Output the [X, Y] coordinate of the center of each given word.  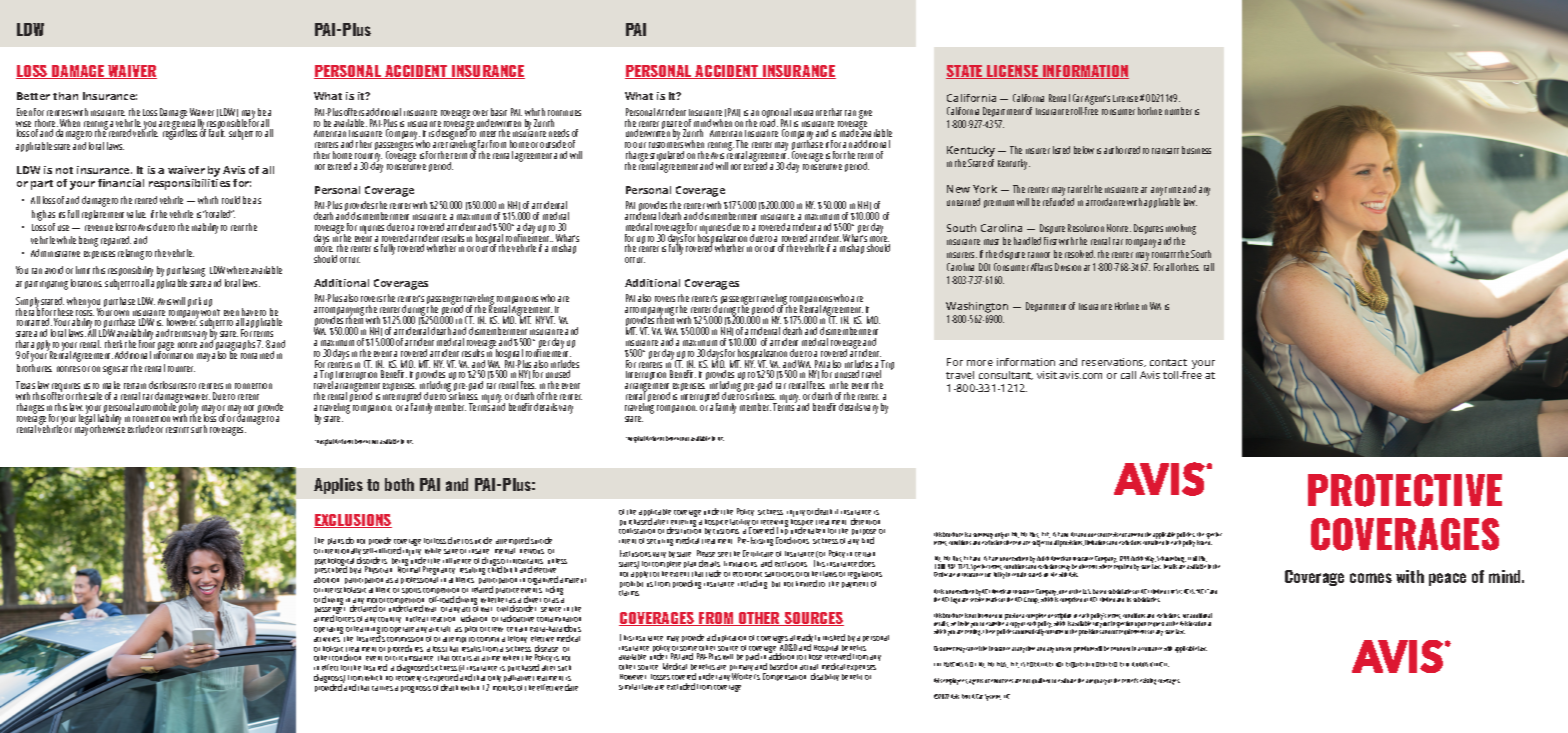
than [65, 96]
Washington [977, 309]
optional [776, 114]
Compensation [784, 677]
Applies [338, 486]
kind [868, 540]
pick [194, 302]
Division [1068, 267]
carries [382, 688]
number [1178, 111]
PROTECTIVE [1405, 490]
